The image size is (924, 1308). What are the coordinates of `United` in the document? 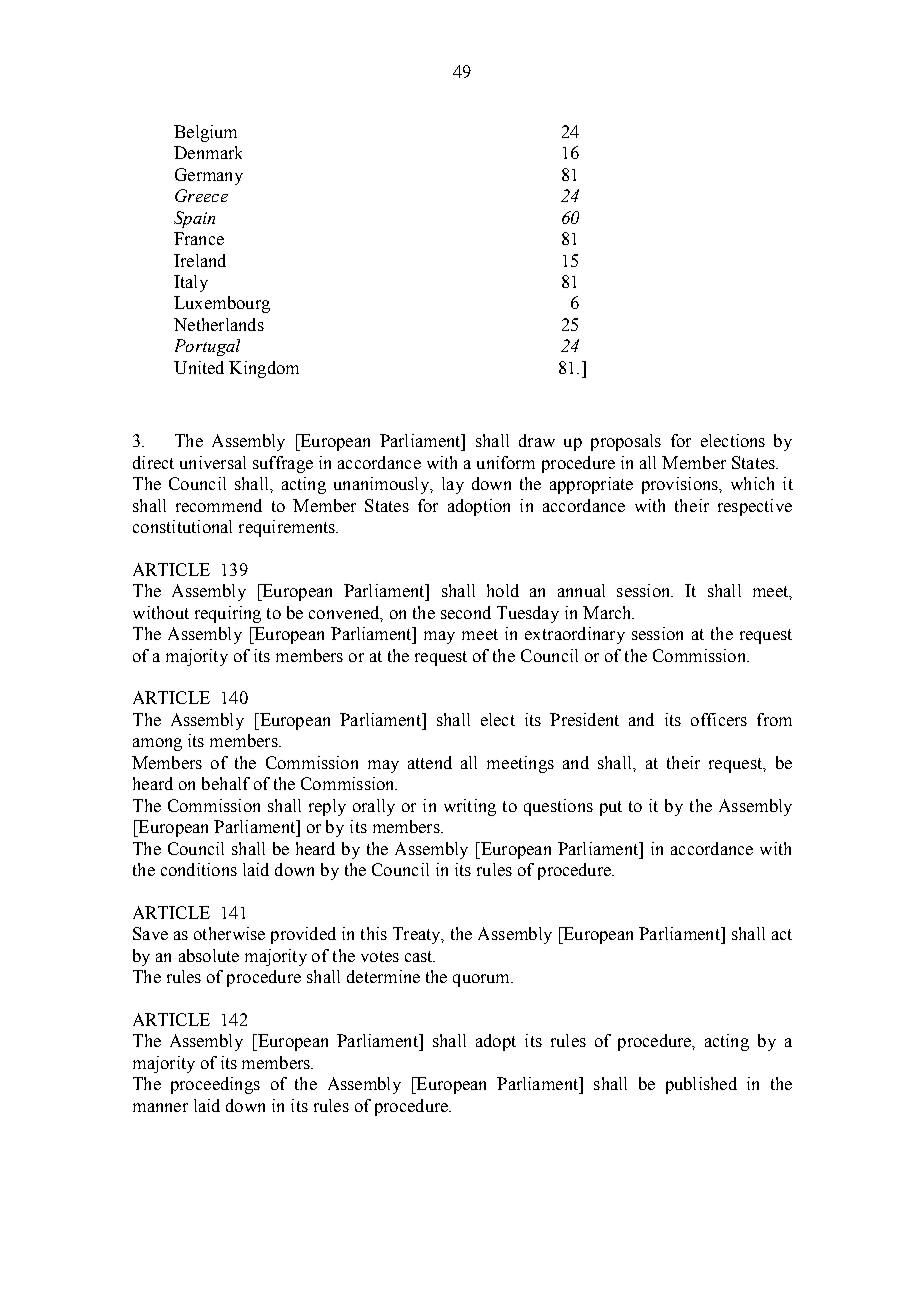 It's located at (199, 367).
